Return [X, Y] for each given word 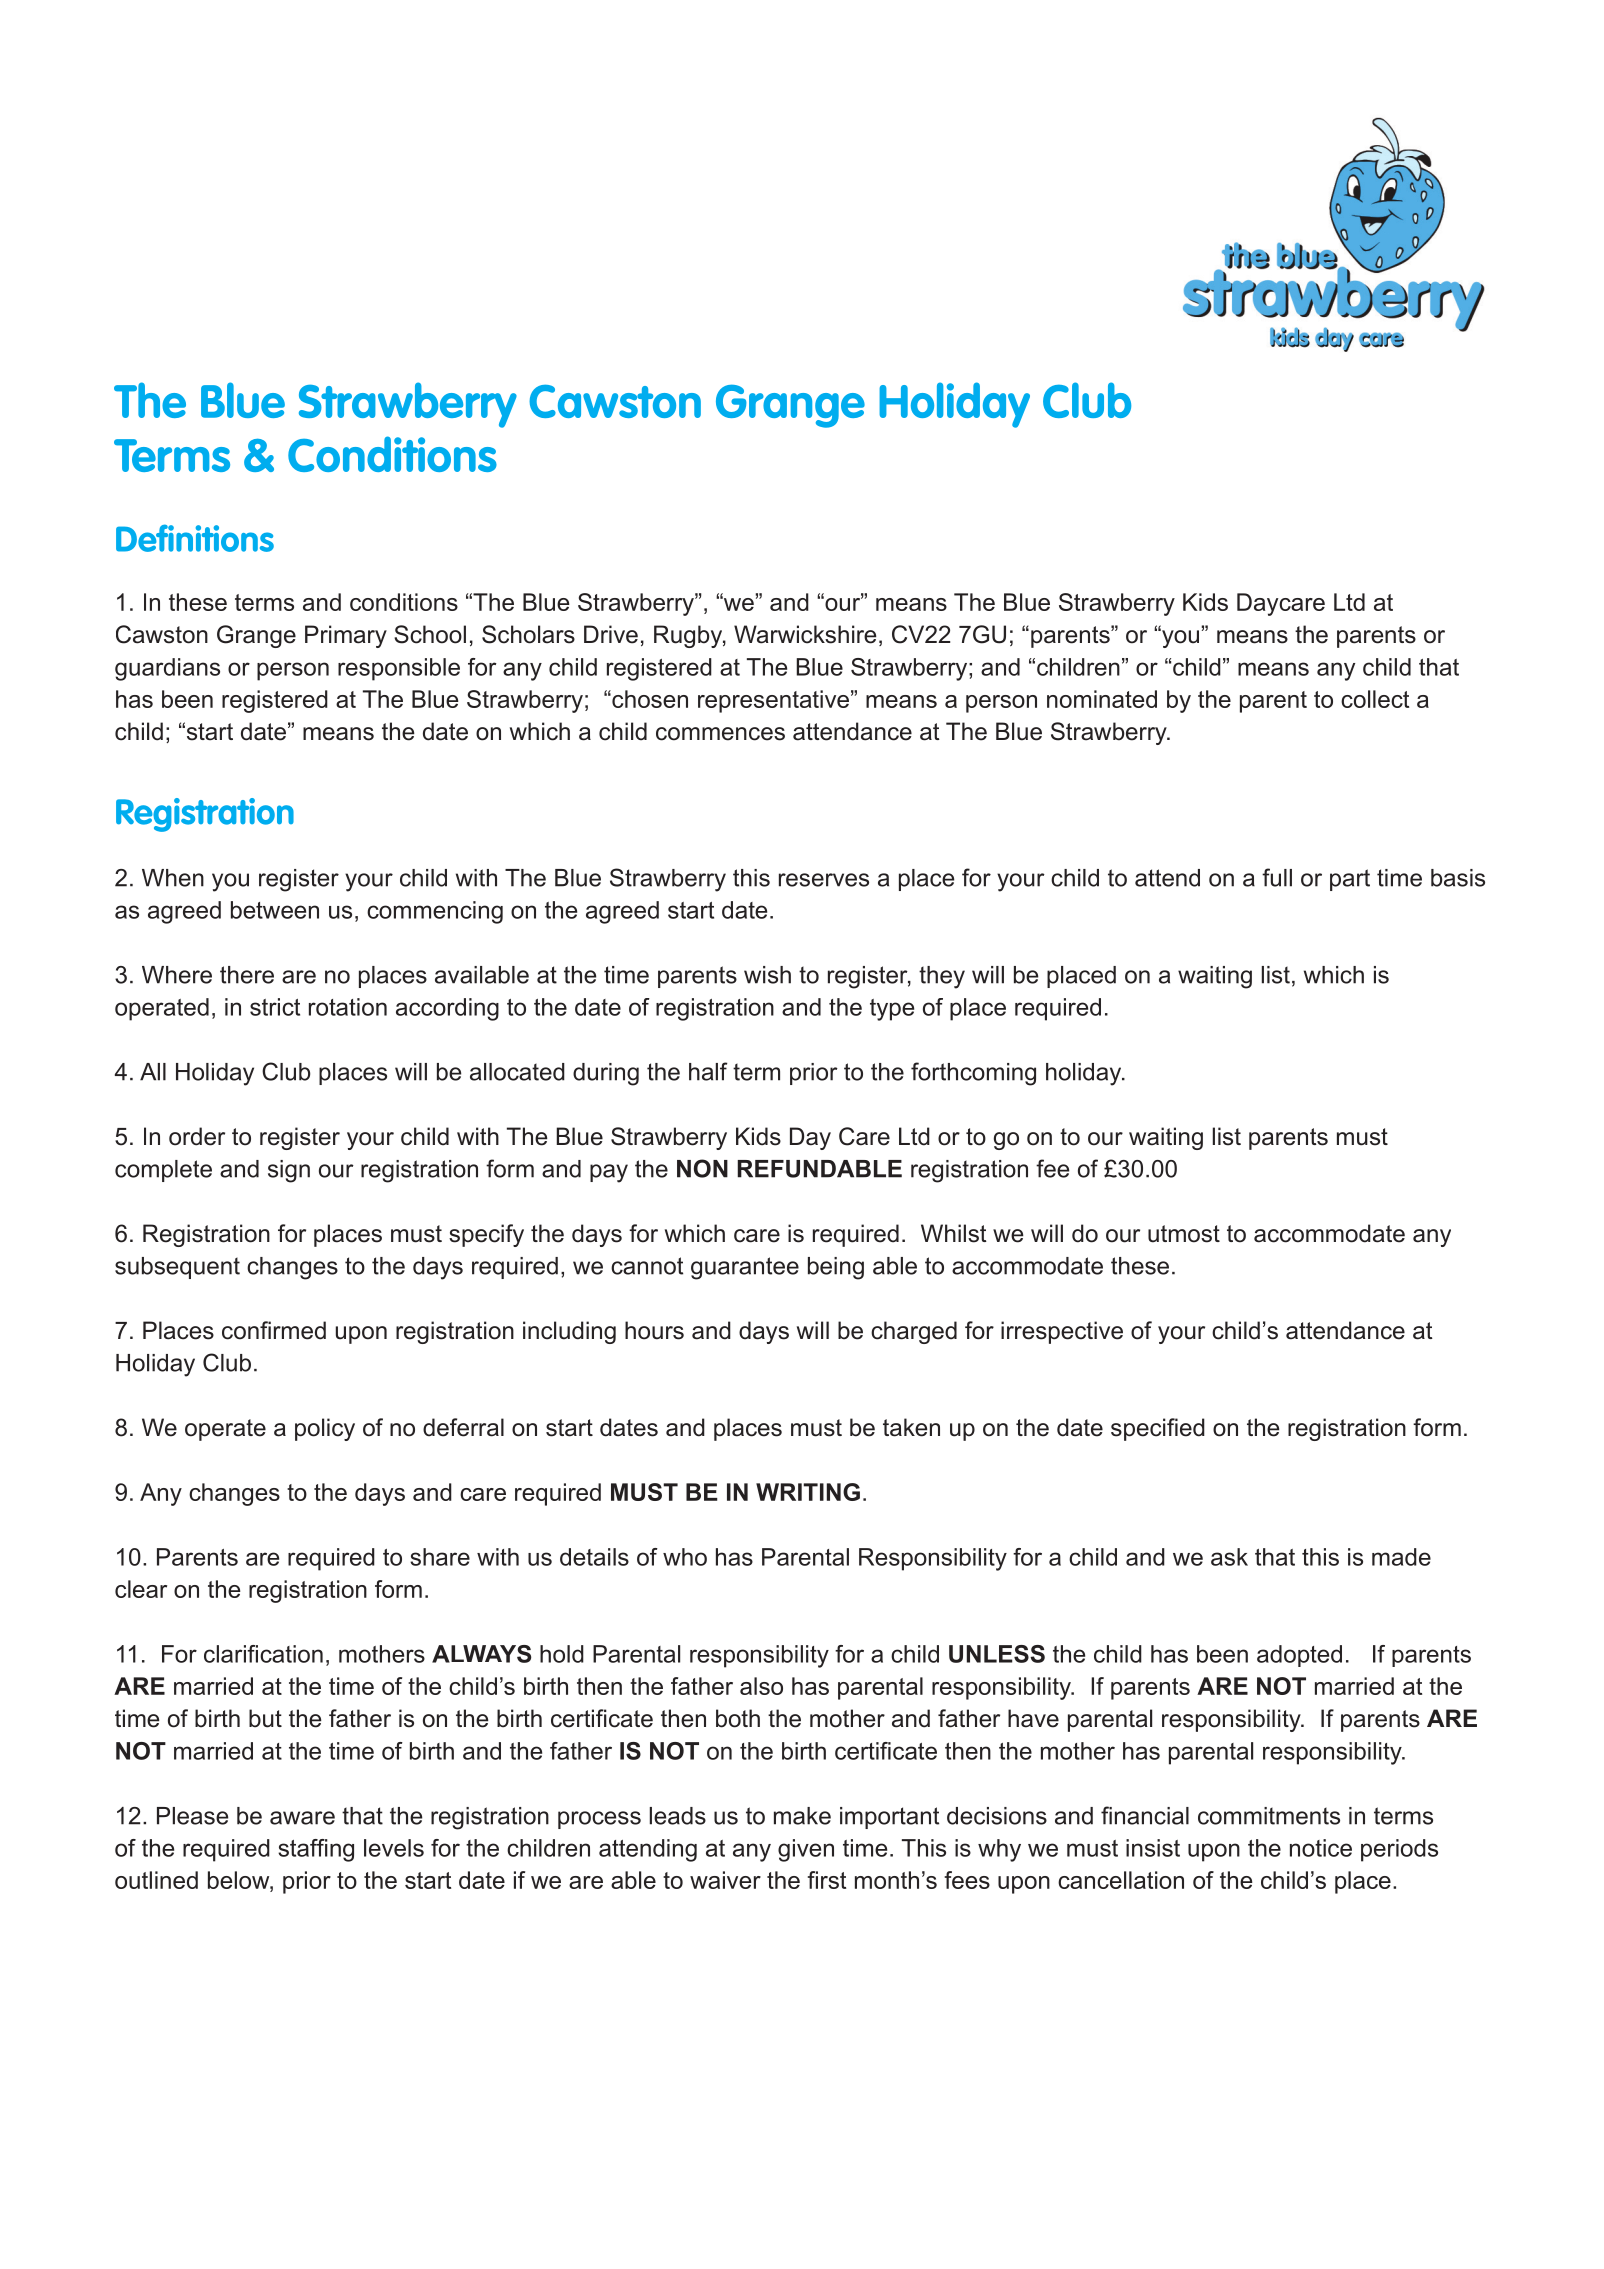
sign [289, 1171]
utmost [1184, 1234]
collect [1375, 699]
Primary [346, 636]
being [836, 1268]
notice [1321, 1848]
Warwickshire [805, 634]
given [806, 1850]
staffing [316, 1850]
